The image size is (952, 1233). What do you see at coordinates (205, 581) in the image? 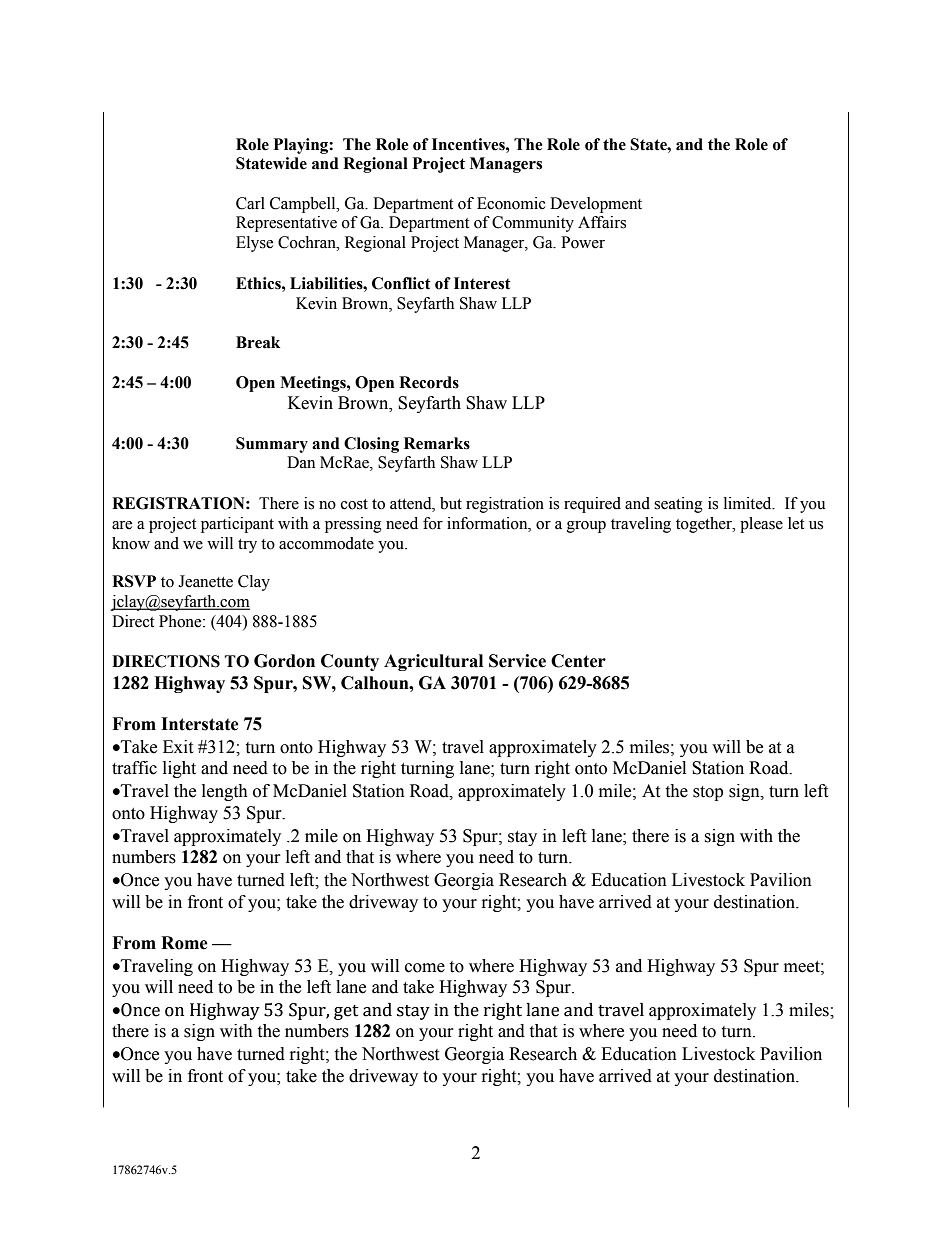
I see `Jeanette` at bounding box center [205, 581].
